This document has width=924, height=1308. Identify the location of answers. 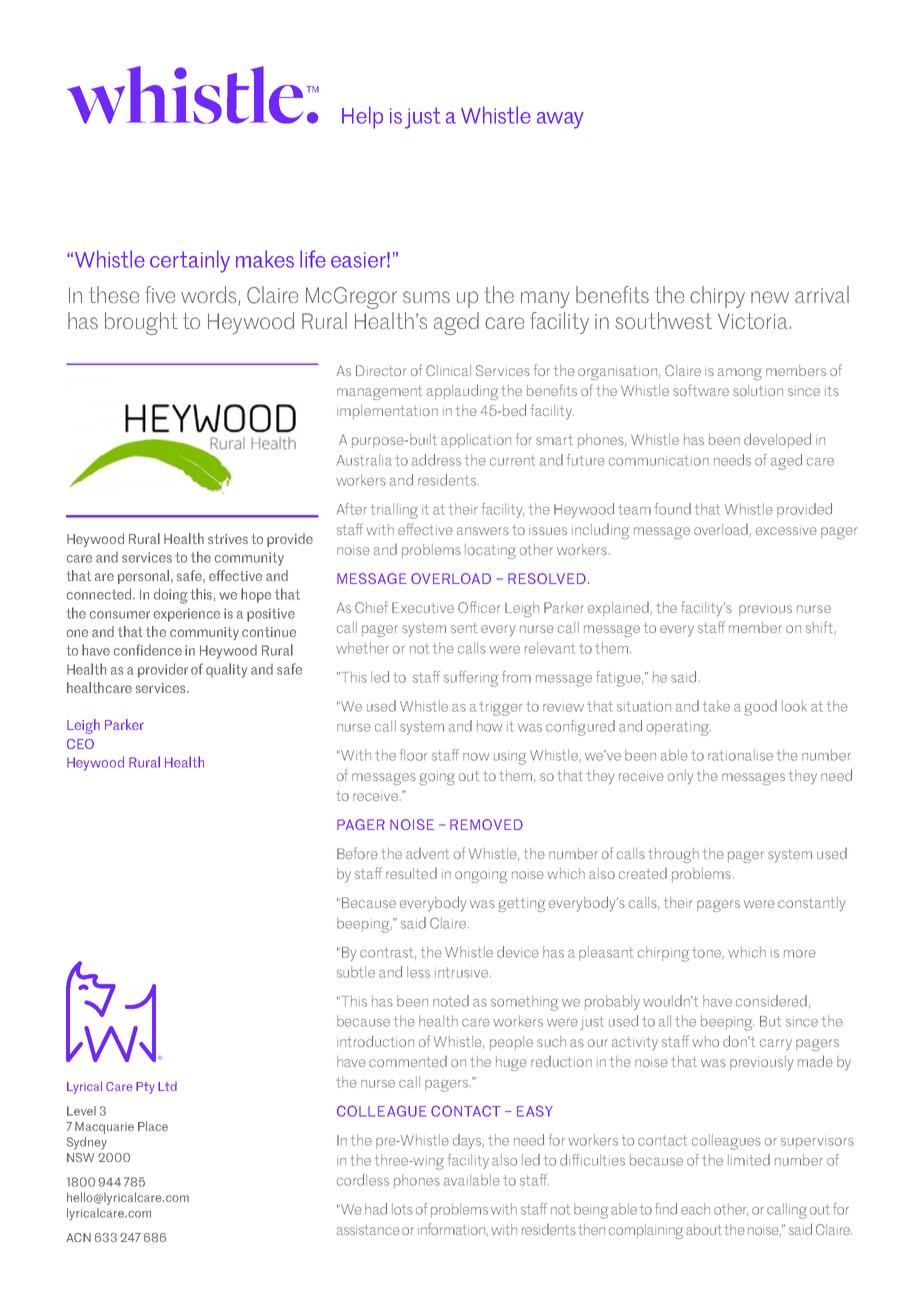
(483, 531).
